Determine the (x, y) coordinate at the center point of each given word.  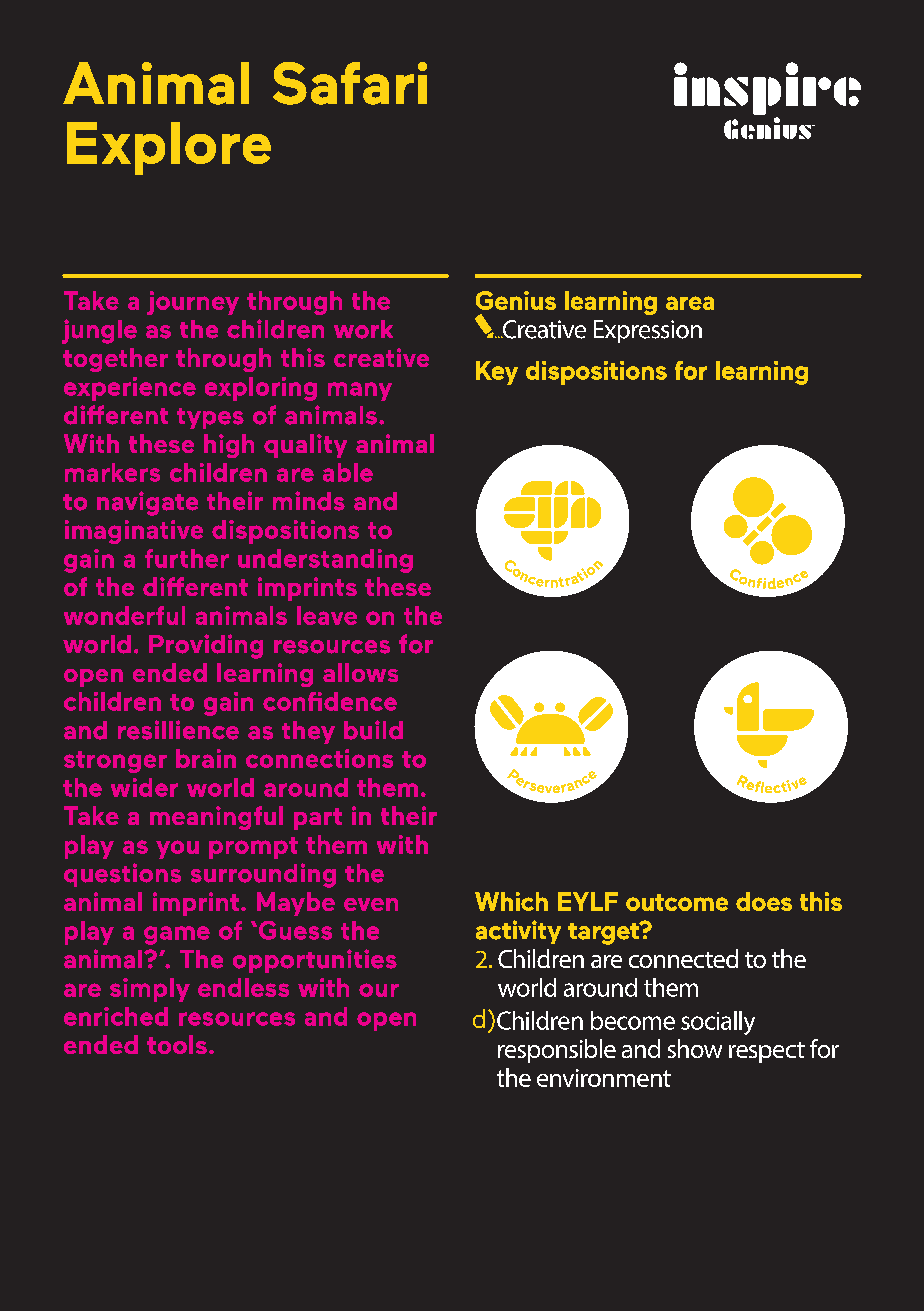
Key (497, 373)
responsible (557, 1051)
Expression (648, 331)
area (690, 303)
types (210, 418)
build (373, 730)
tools (177, 1044)
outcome (677, 902)
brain (206, 758)
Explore (169, 148)
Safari (350, 83)
